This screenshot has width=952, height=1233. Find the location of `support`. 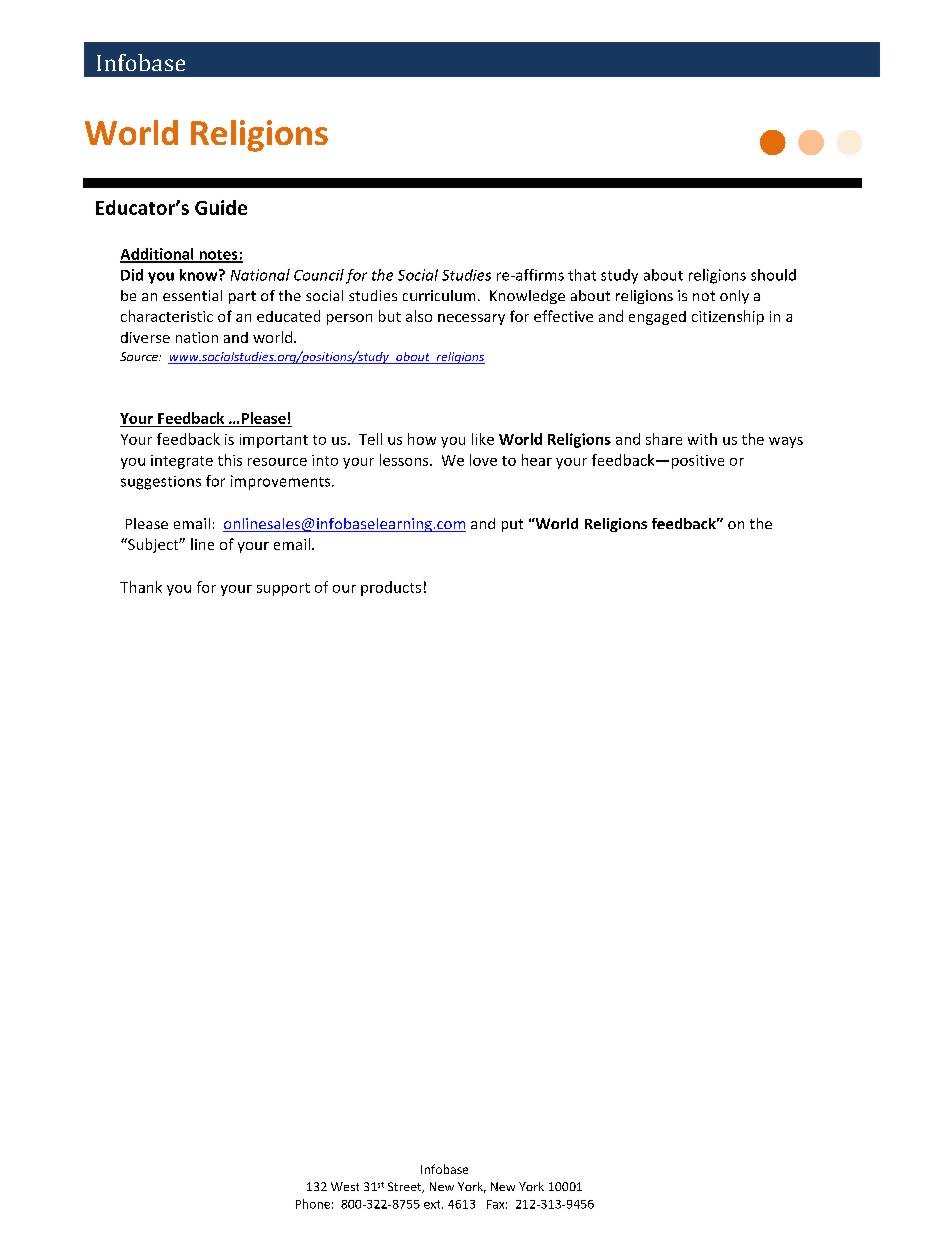

support is located at coordinates (283, 589).
